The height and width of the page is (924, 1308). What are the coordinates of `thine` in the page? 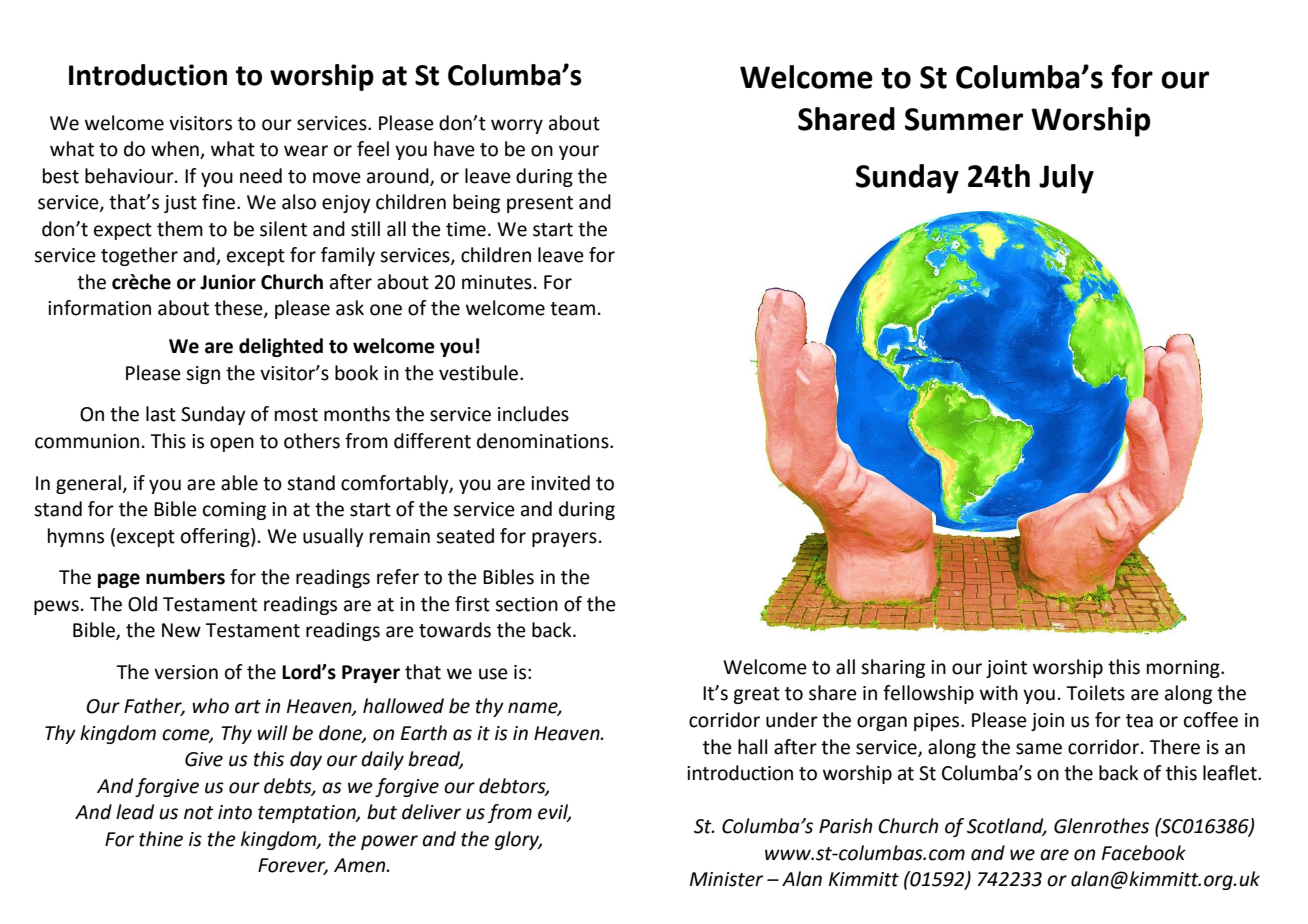 It's located at (161, 839).
